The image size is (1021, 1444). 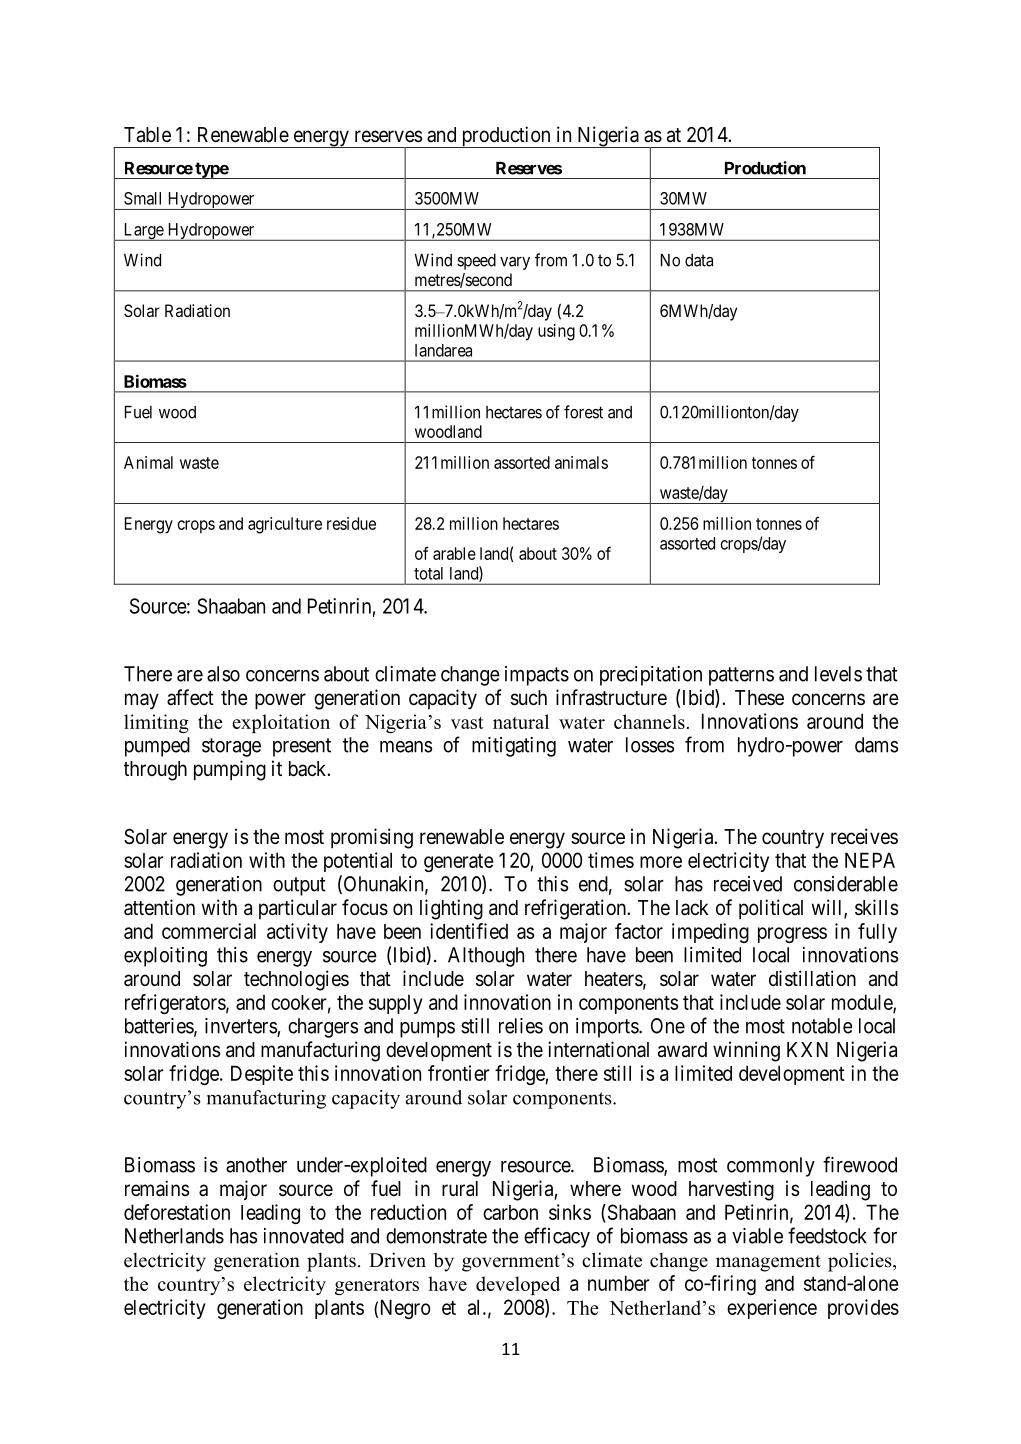 What do you see at coordinates (518, 1285) in the screenshot?
I see `developed` at bounding box center [518, 1285].
